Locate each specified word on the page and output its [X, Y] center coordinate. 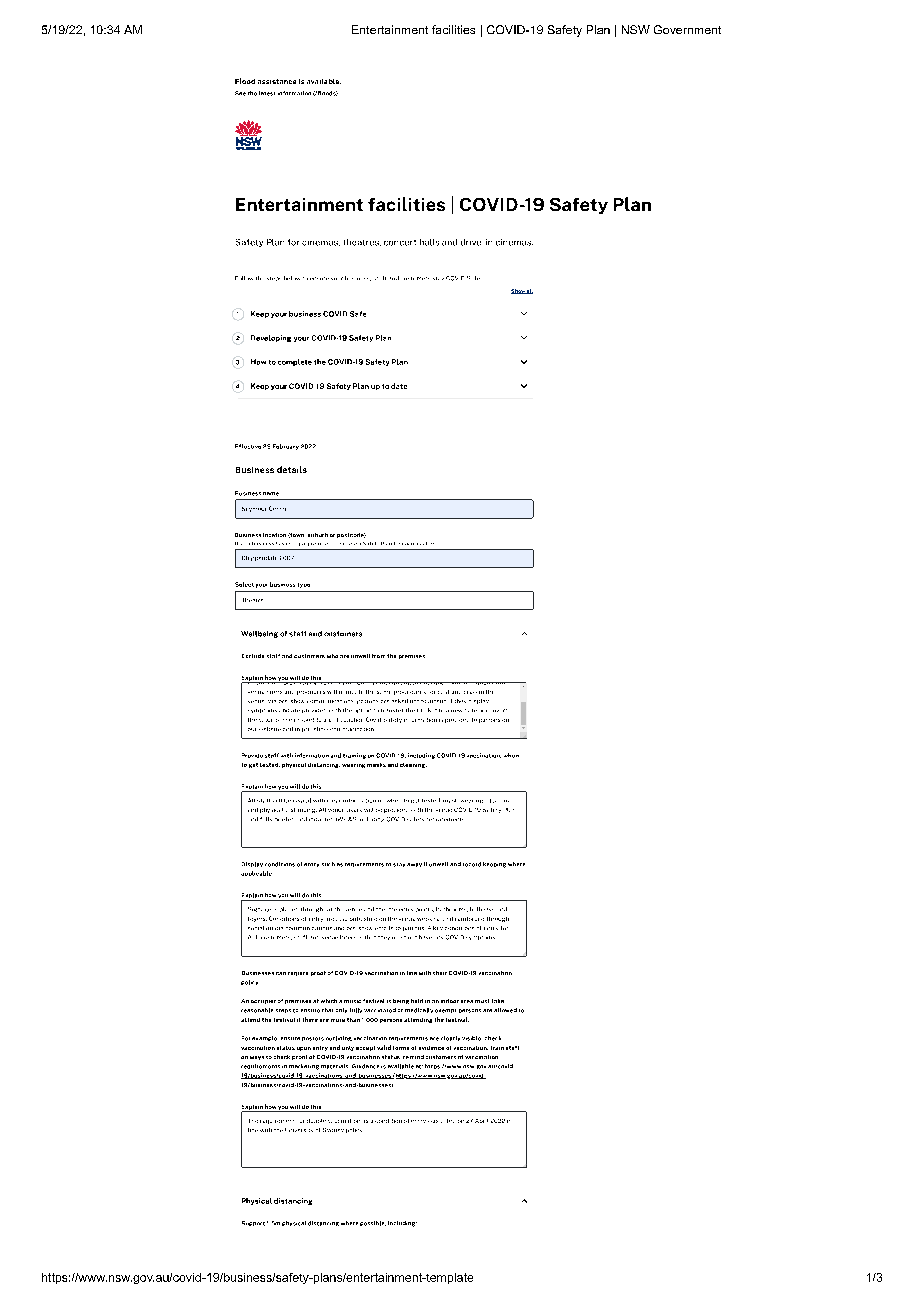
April [481, 1121]
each [408, 544]
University [299, 1130]
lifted [447, 1121]
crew [470, 692]
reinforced [469, 919]
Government [687, 29]
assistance [277, 81]
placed [288, 909]
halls [429, 242]
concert [400, 243]
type [304, 585]
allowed [505, 1010]
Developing [271, 338]
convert [496, 710]
